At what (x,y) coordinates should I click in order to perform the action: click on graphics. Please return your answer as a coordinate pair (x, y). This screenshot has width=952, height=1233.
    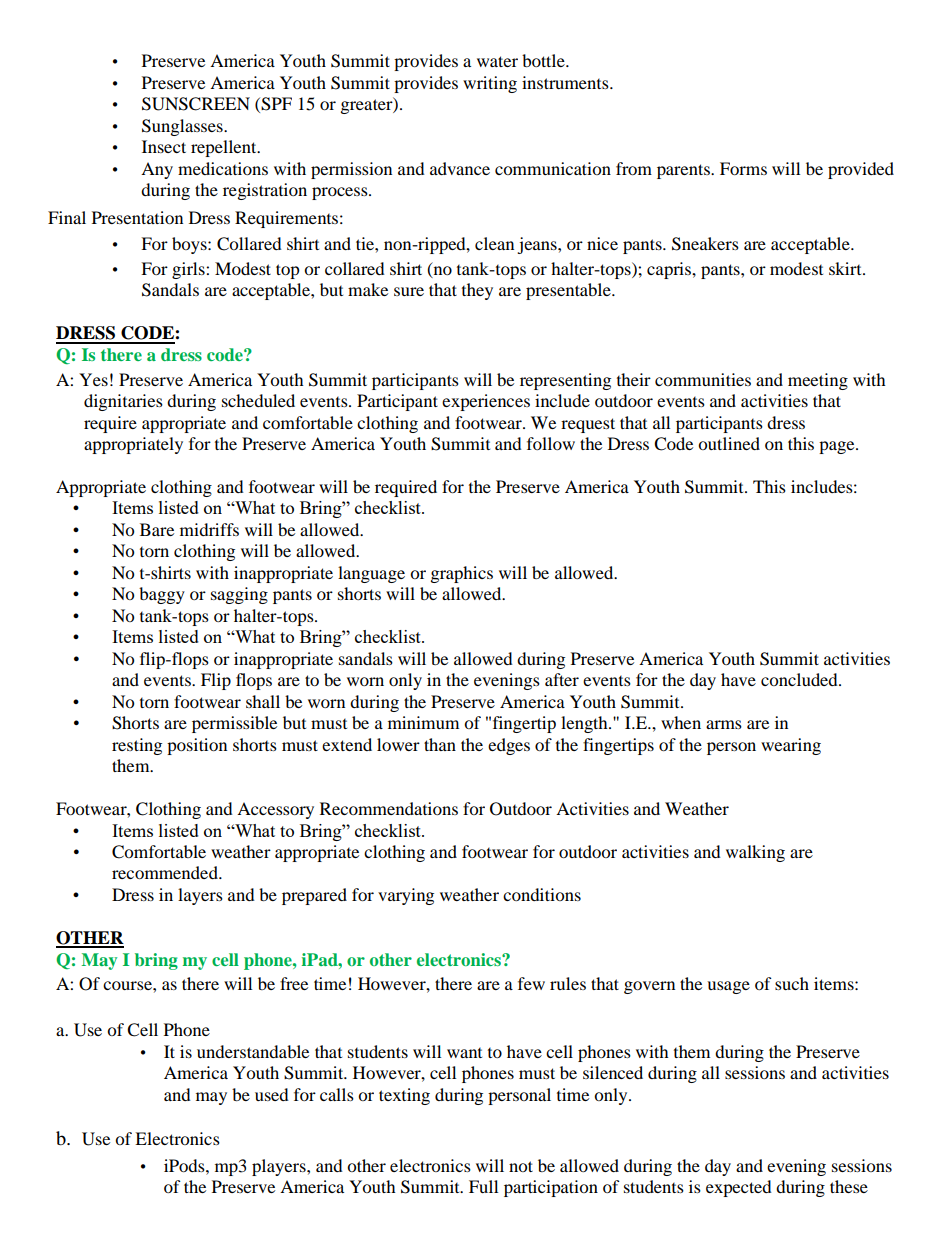
    Looking at the image, I should click on (462, 574).
